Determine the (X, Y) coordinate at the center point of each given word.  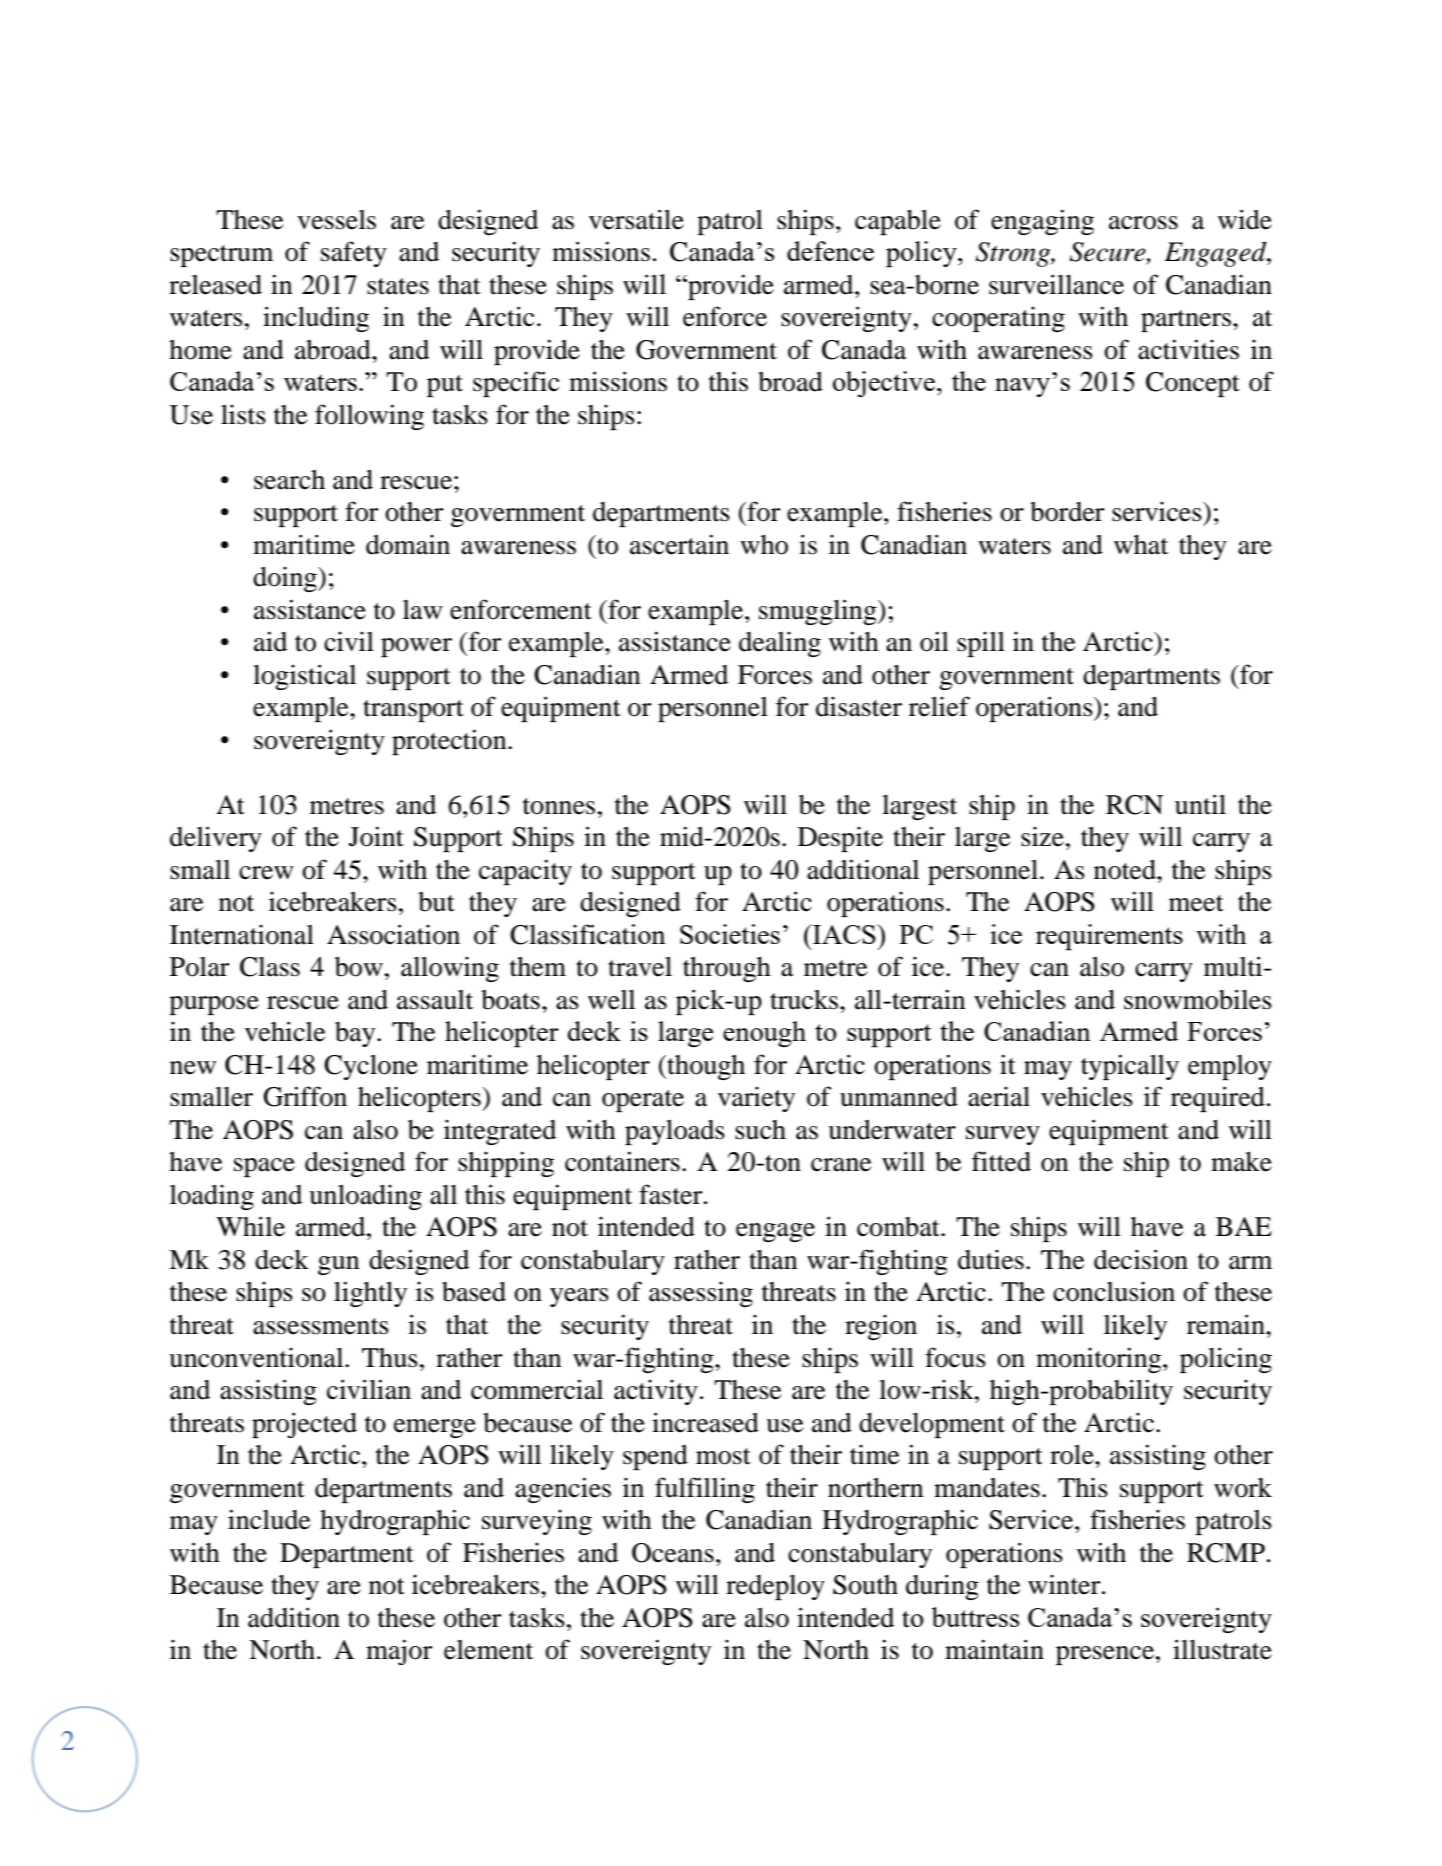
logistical (304, 677)
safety (354, 254)
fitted (1001, 1161)
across (1143, 223)
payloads (675, 1132)
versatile (636, 219)
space (264, 1167)
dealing (780, 644)
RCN (1135, 805)
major (399, 1652)
